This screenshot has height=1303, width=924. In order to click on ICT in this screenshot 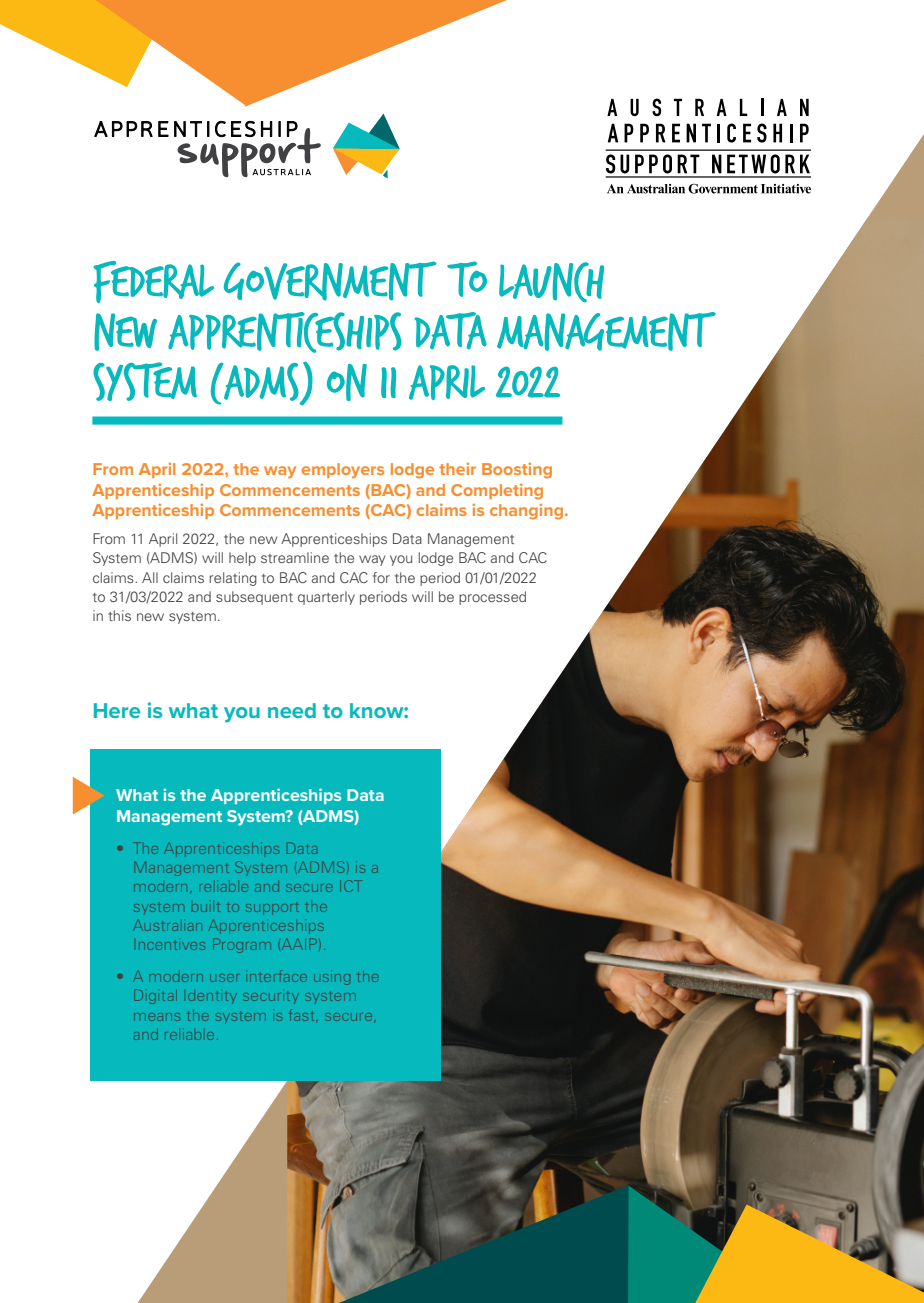, I will do `click(353, 886)`.
